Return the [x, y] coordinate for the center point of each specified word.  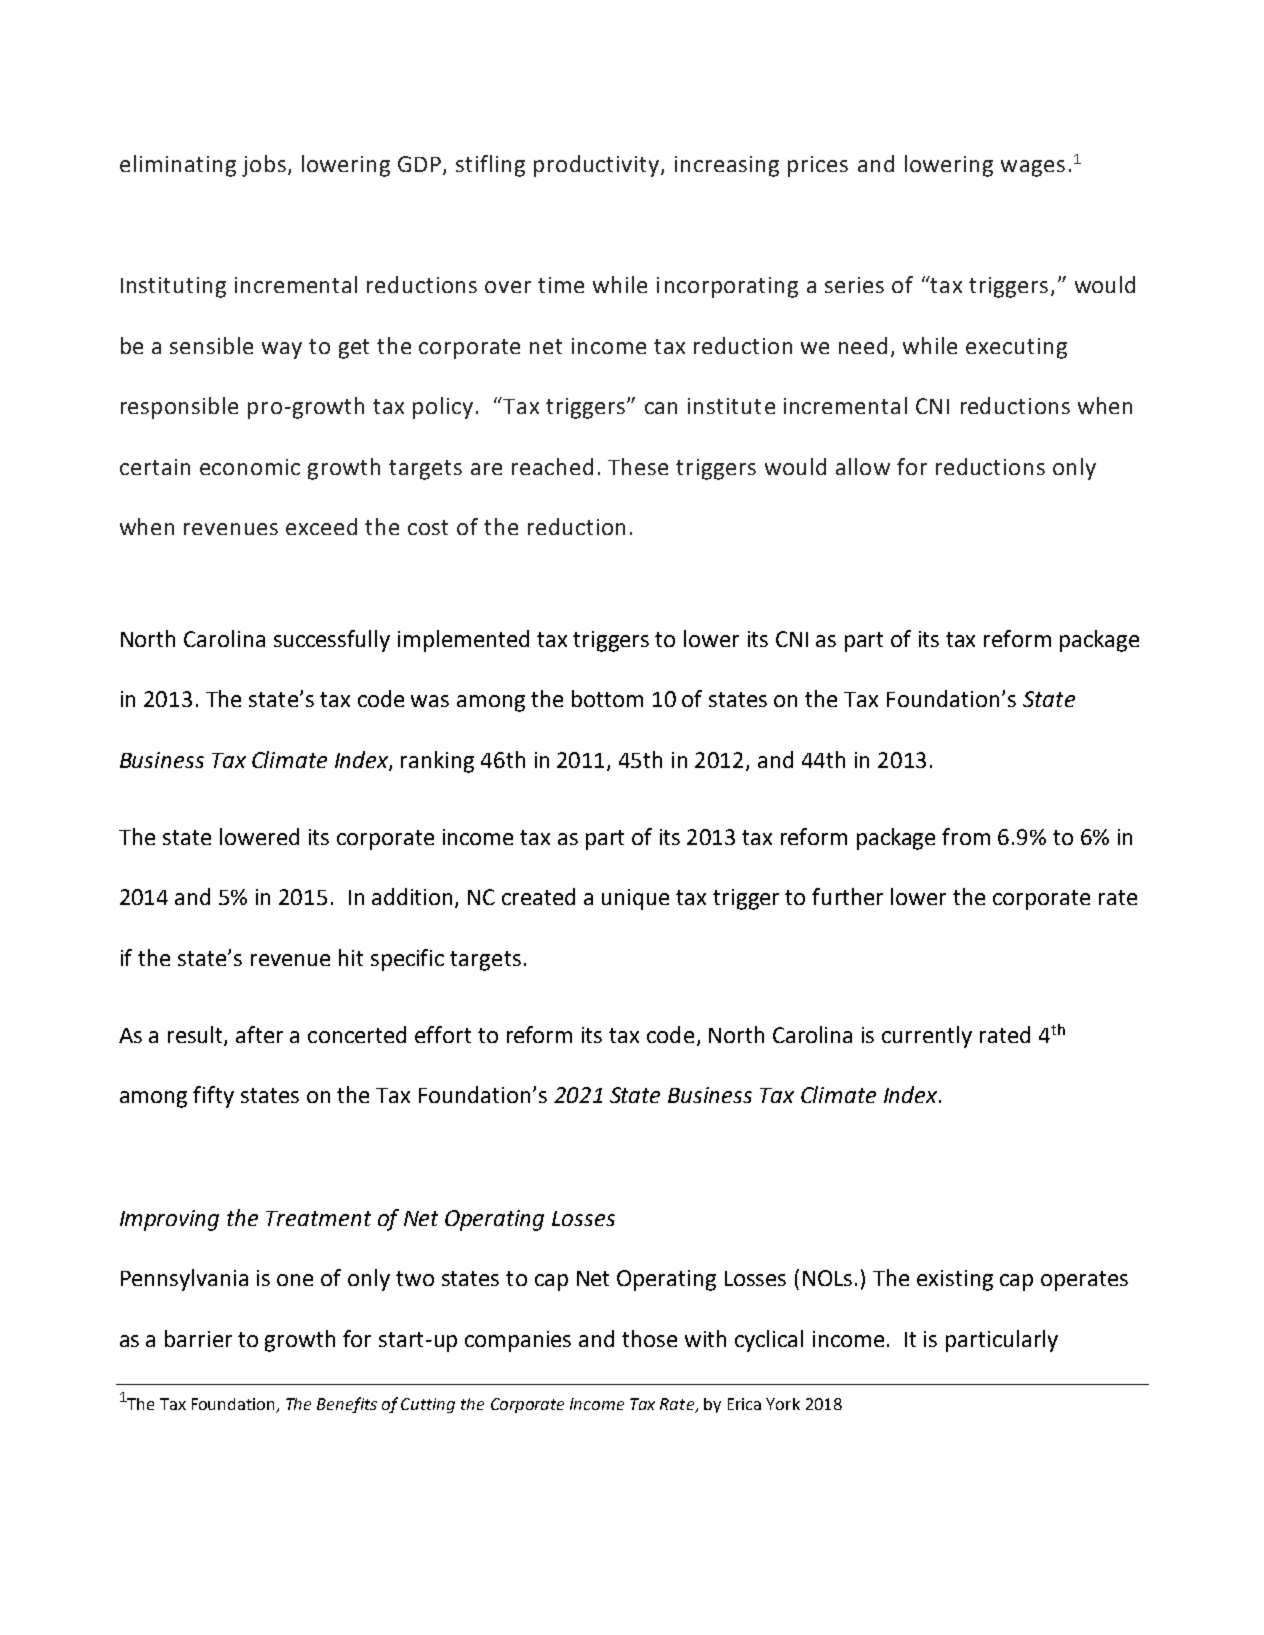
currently [927, 1037]
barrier [198, 1338]
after [259, 1034]
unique [635, 899]
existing [955, 1280]
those [649, 1338]
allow [863, 466]
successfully [332, 641]
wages [1033, 168]
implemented [463, 641]
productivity [598, 166]
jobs [264, 166]
